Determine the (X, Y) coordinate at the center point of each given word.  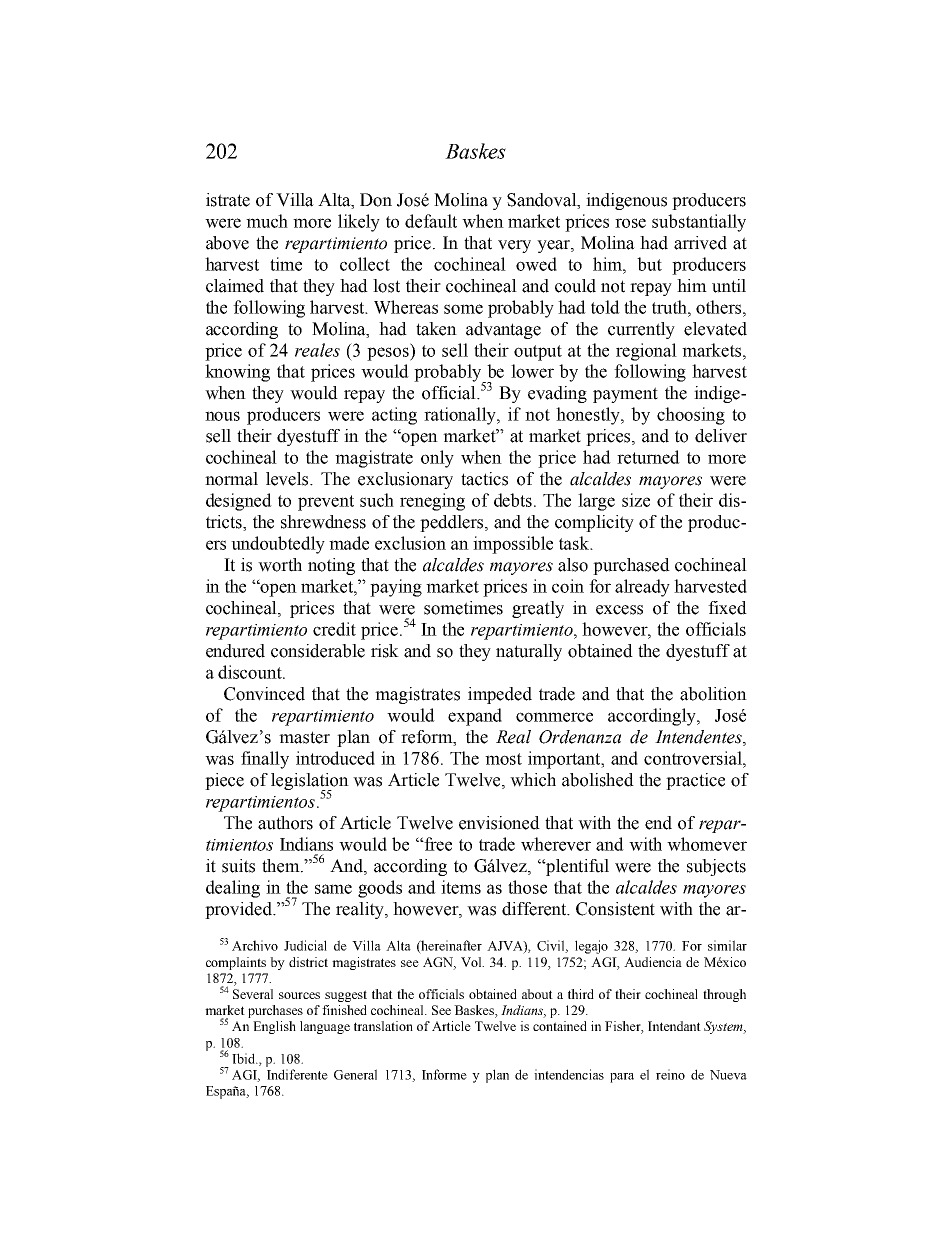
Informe (444, 1074)
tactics (484, 479)
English (274, 1027)
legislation (310, 782)
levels (288, 479)
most (503, 759)
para (622, 1078)
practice (695, 781)
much (267, 221)
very (514, 246)
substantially (699, 223)
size (636, 500)
